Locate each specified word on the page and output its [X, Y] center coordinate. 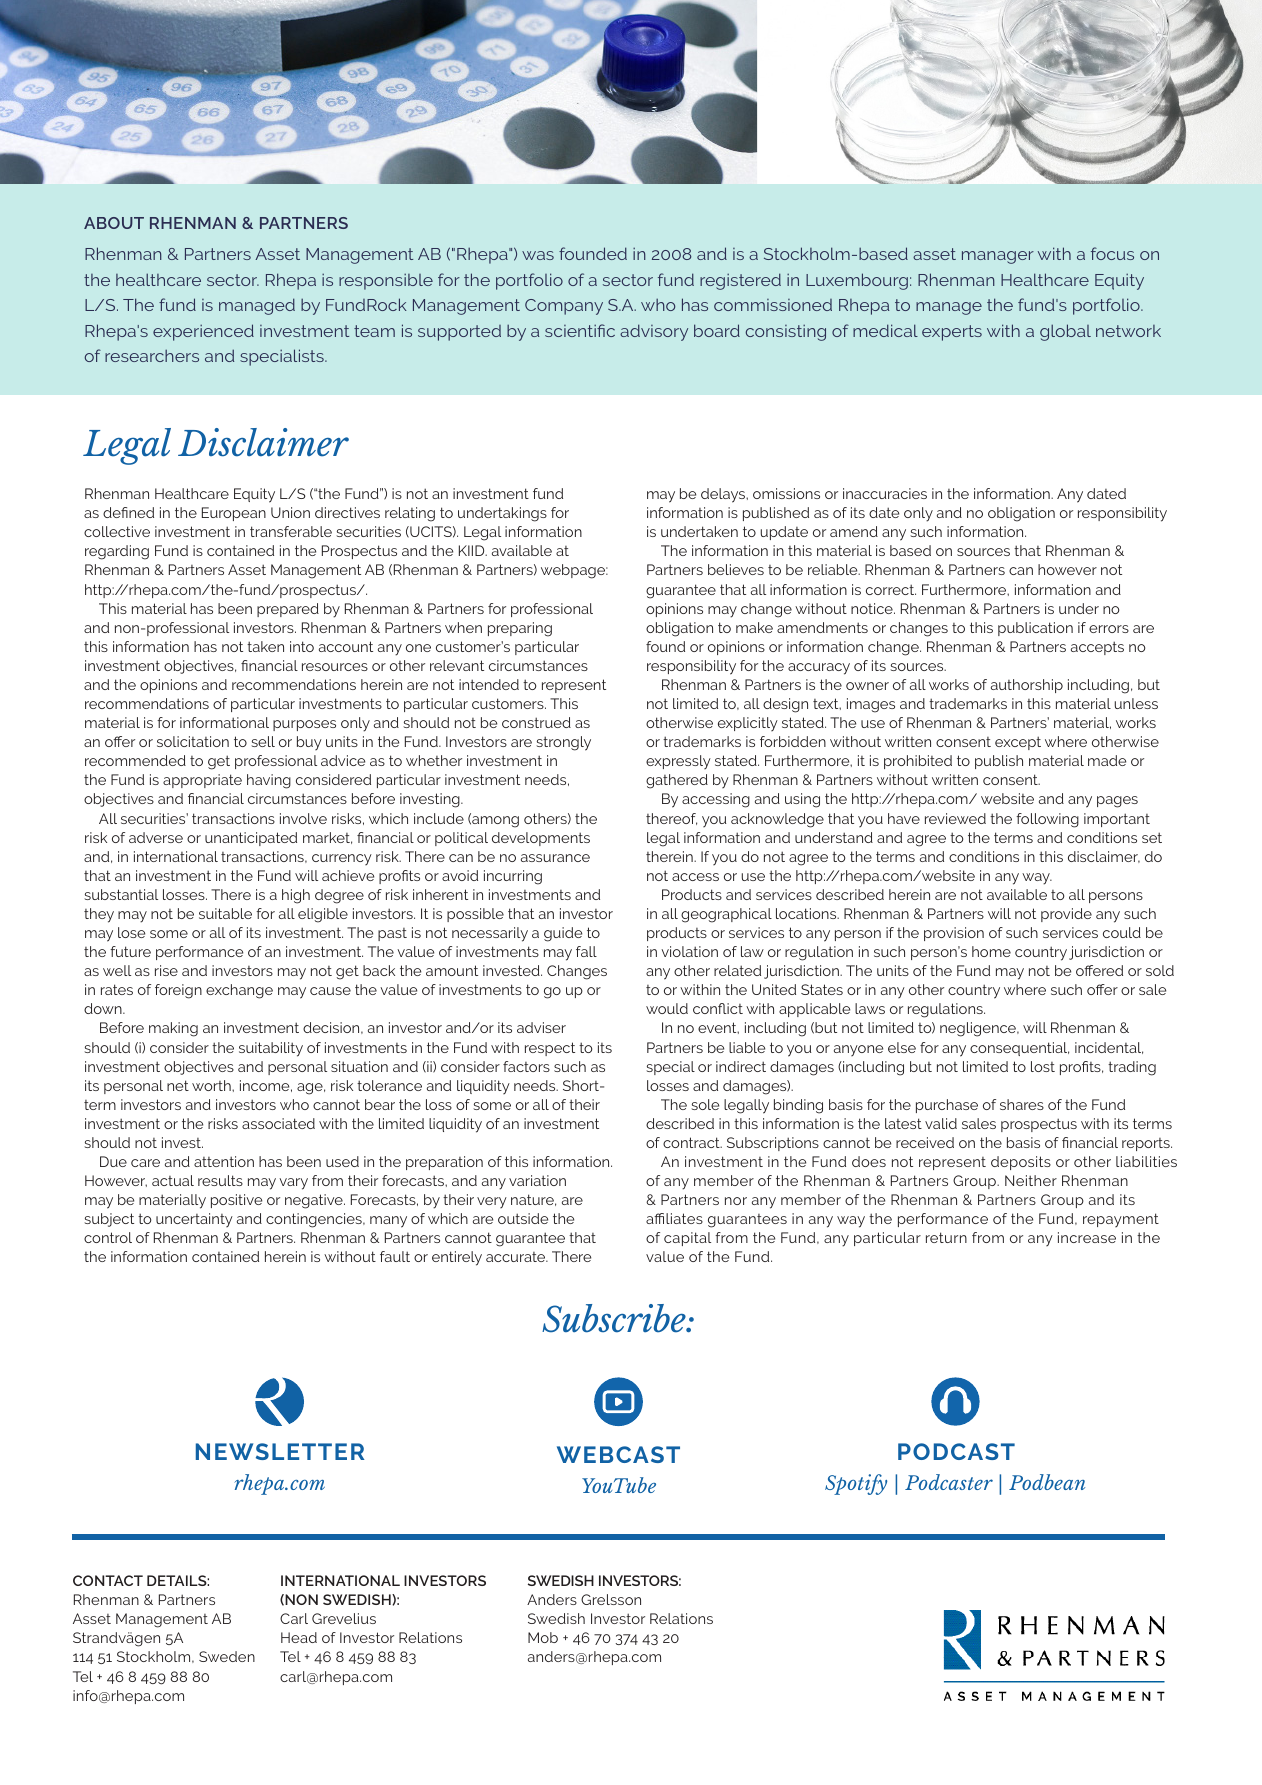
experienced [203, 332]
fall [586, 951]
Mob [543, 1637]
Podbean [1047, 1482]
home [991, 951]
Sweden [227, 1656]
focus [1112, 253]
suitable [225, 913]
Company [564, 307]
